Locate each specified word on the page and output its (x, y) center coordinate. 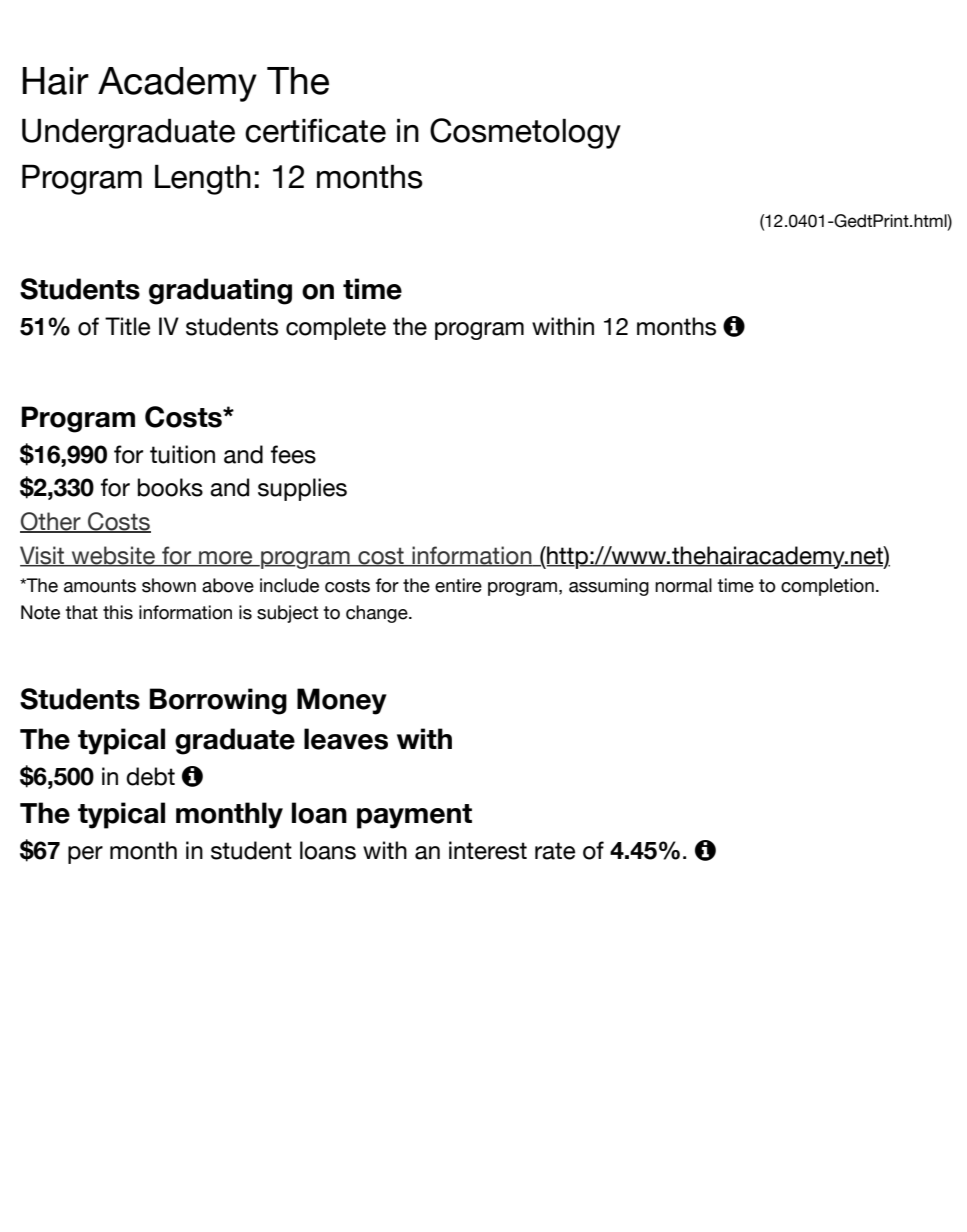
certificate (315, 130)
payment (414, 816)
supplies (302, 489)
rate (555, 851)
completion (827, 587)
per (85, 855)
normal (683, 585)
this (118, 612)
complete (336, 328)
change (378, 614)
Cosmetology (525, 133)
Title (127, 326)
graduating (220, 291)
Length (203, 179)
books (170, 487)
